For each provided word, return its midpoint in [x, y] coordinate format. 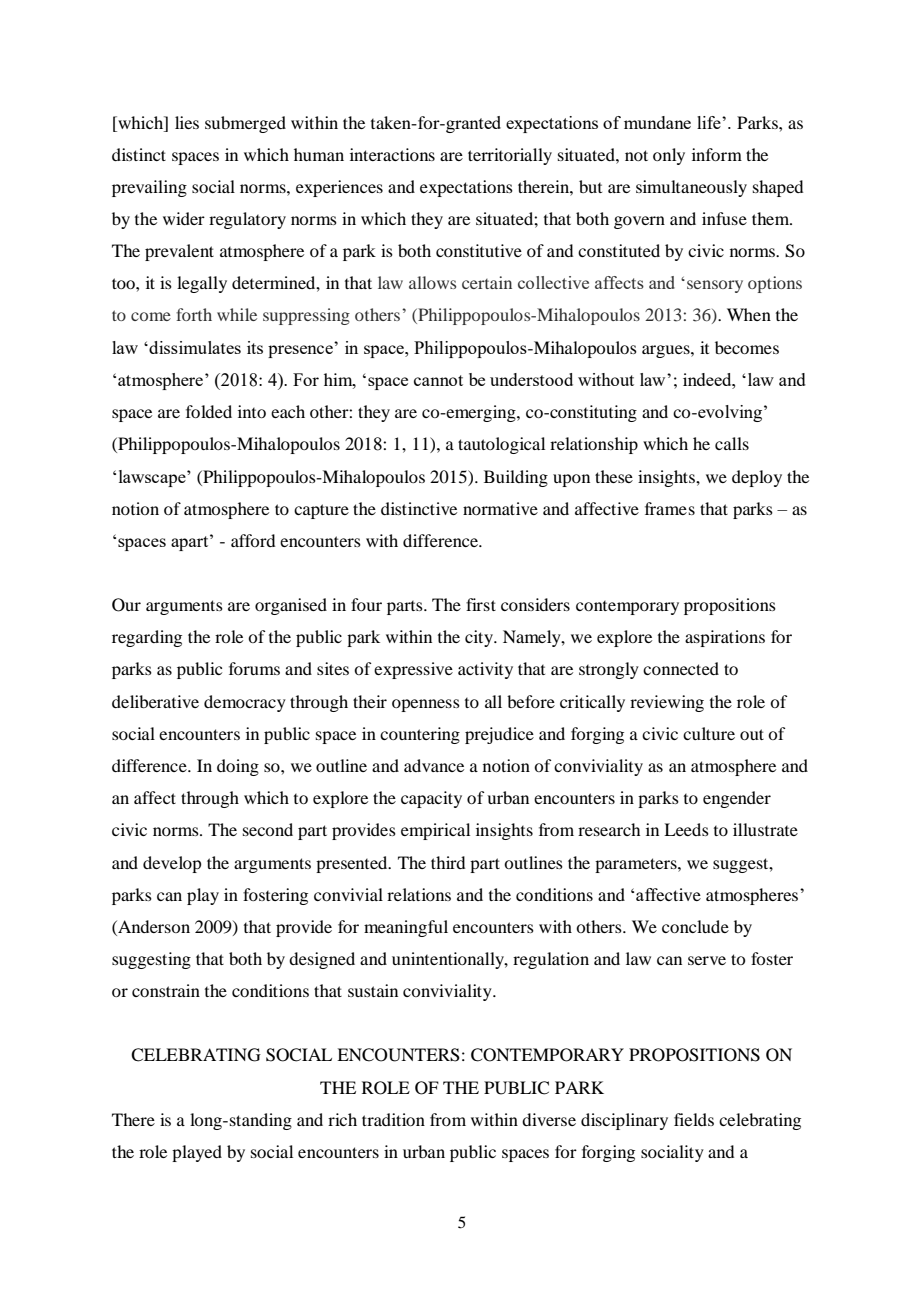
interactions [392, 154]
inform [717, 154]
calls [732, 443]
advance [434, 765]
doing [238, 767]
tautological [501, 445]
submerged [245, 124]
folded [209, 411]
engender [737, 799]
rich [342, 1119]
